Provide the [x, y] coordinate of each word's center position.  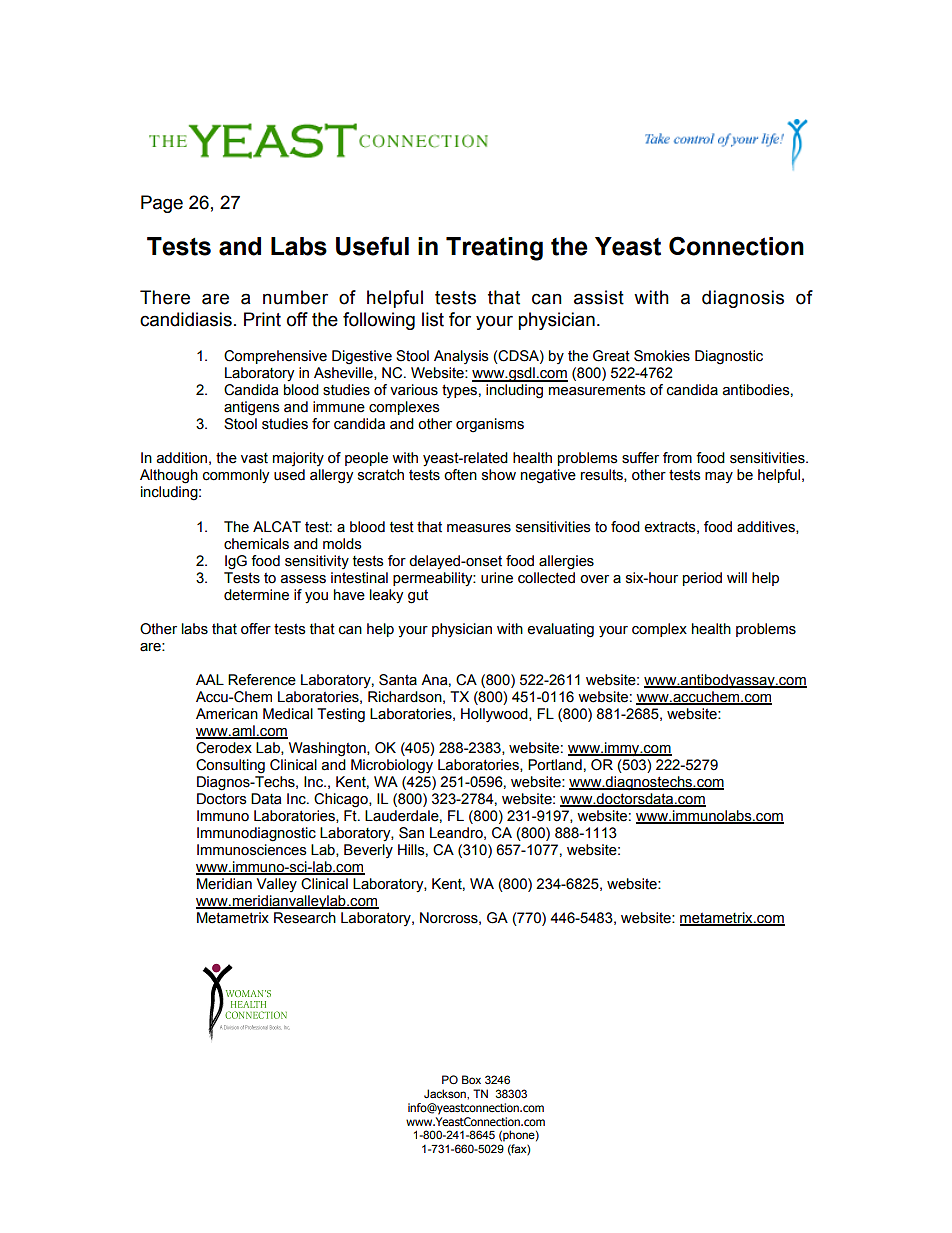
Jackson [446, 1093]
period [702, 579]
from [677, 458]
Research [305, 918]
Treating [494, 249]
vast [254, 458]
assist [599, 297]
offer [256, 629]
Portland [555, 765]
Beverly [368, 851]
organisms [490, 425]
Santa [398, 680]
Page [162, 204]
